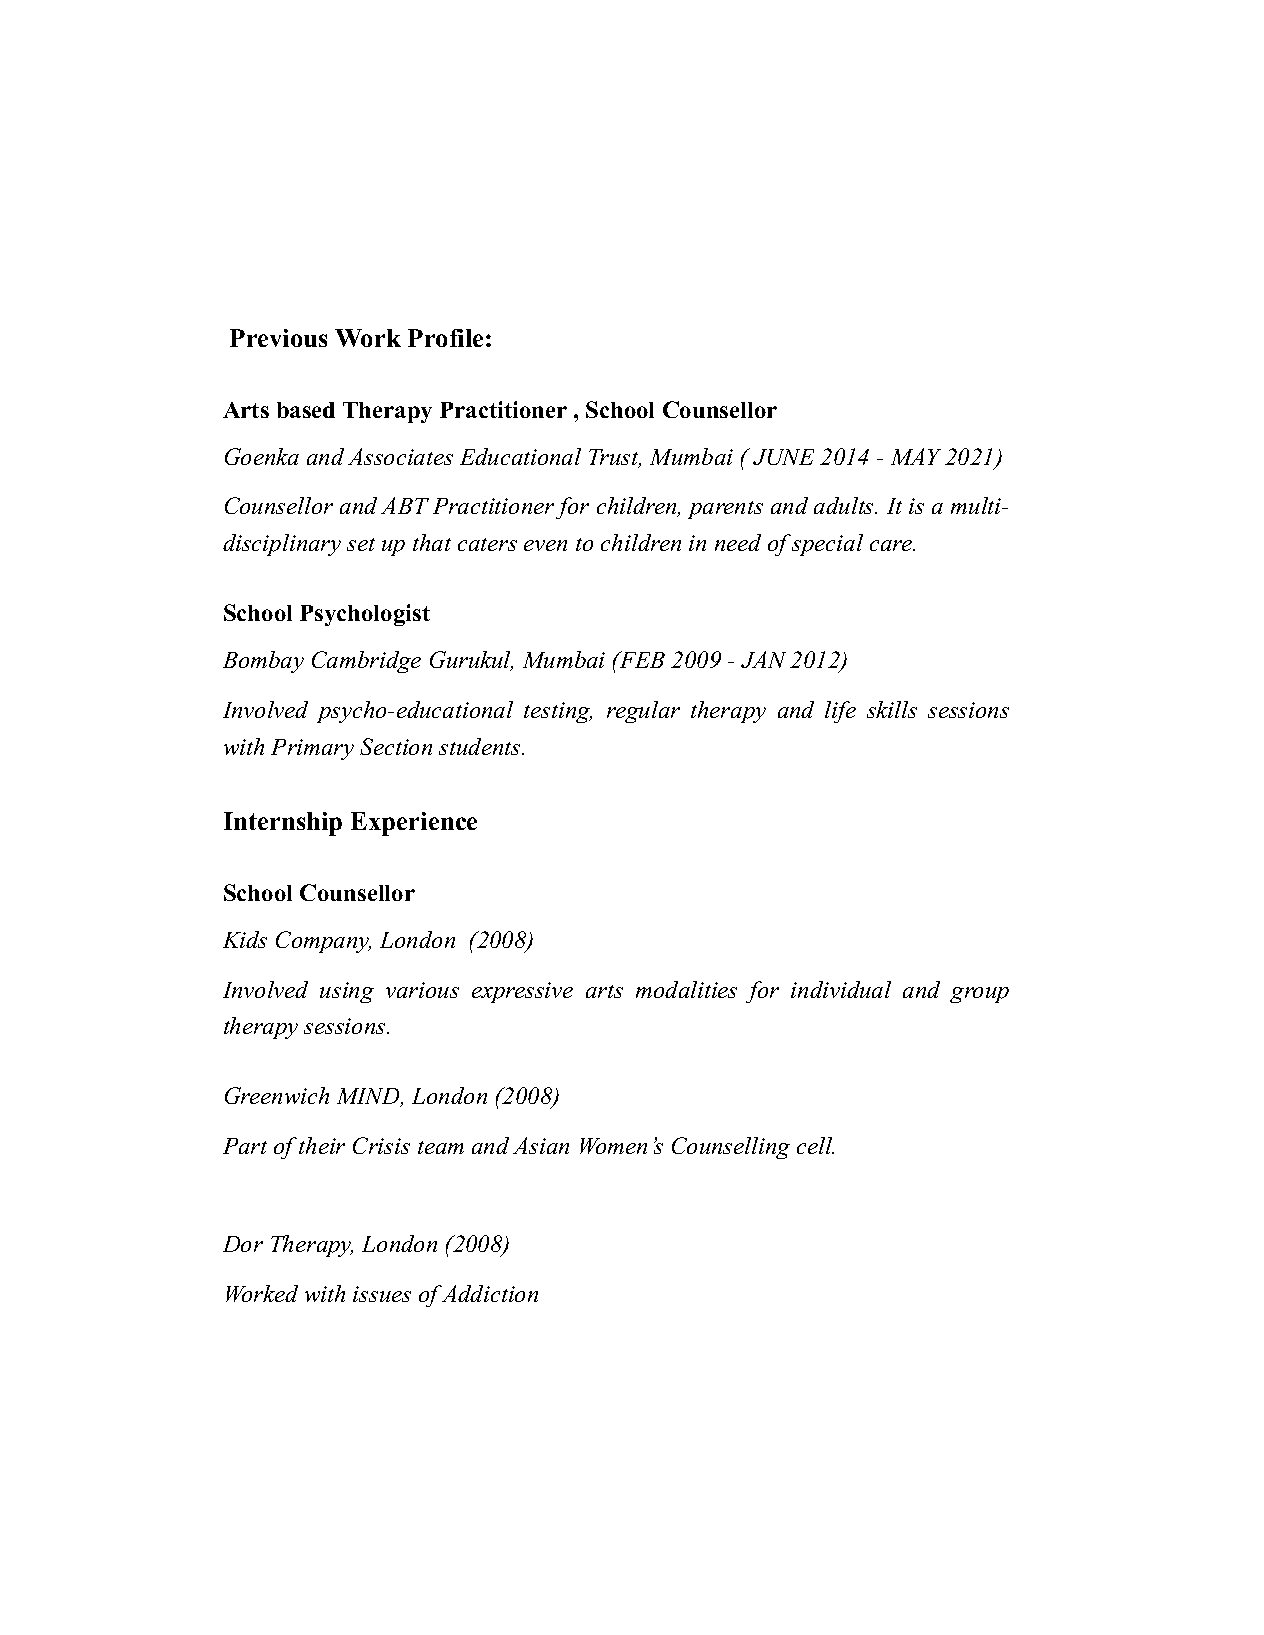 The image size is (1264, 1635). Describe the element at coordinates (369, 1097) in the screenshot. I see `MIND` at that location.
